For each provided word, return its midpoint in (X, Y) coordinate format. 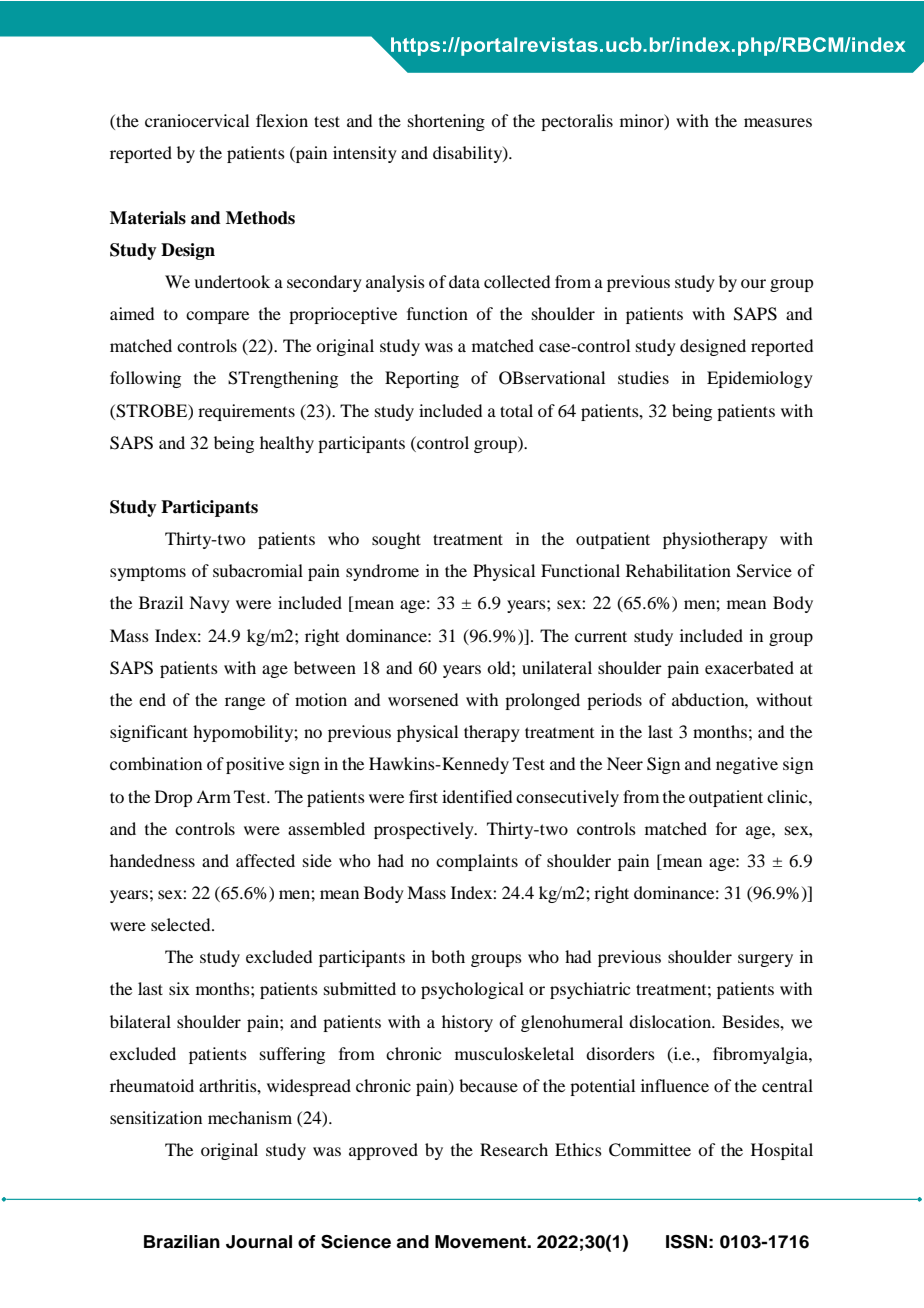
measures (778, 122)
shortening (446, 122)
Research (514, 1149)
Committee (650, 1150)
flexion (282, 120)
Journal (259, 1242)
